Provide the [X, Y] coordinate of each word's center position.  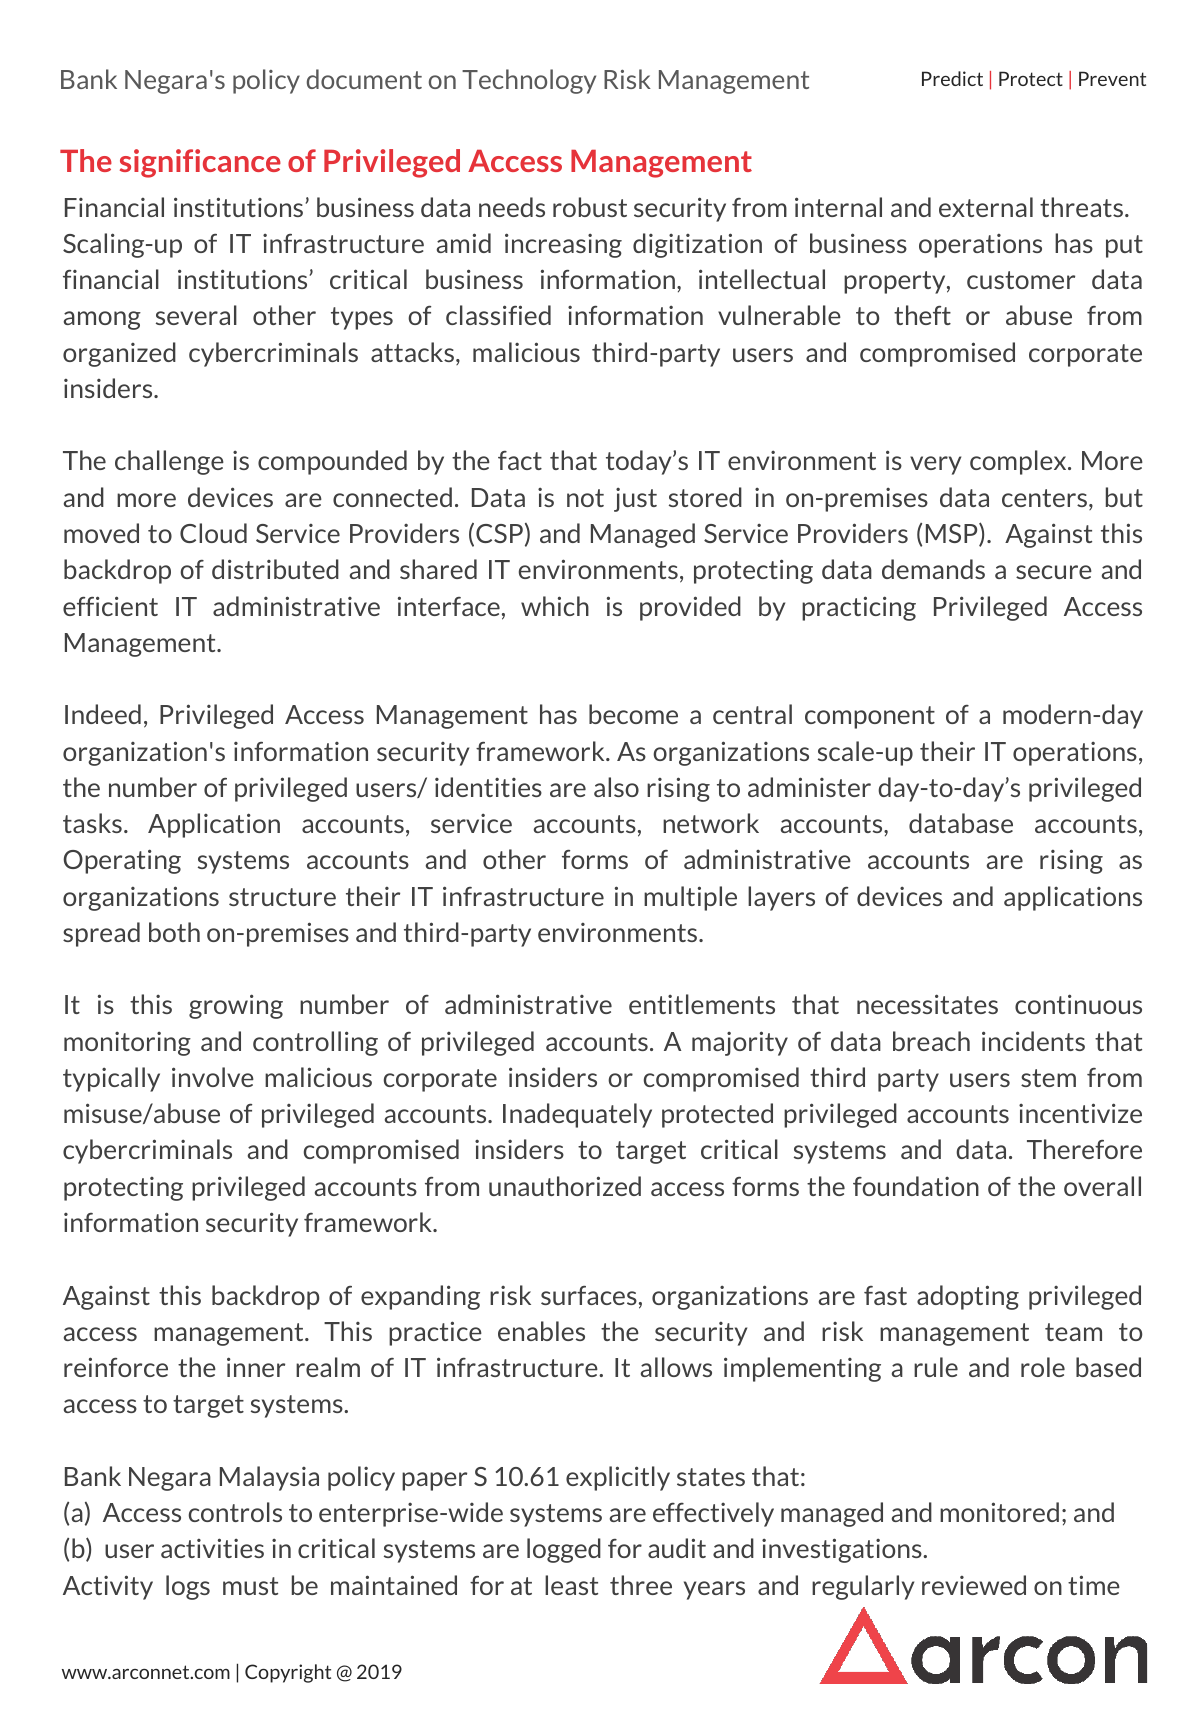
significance [200, 163]
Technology [529, 81]
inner [256, 1367]
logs [188, 1587]
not [585, 498]
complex [1019, 462]
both [174, 932]
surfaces [589, 1295]
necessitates [927, 1004]
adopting [968, 1297]
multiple [690, 898]
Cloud [213, 533]
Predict [952, 78]
